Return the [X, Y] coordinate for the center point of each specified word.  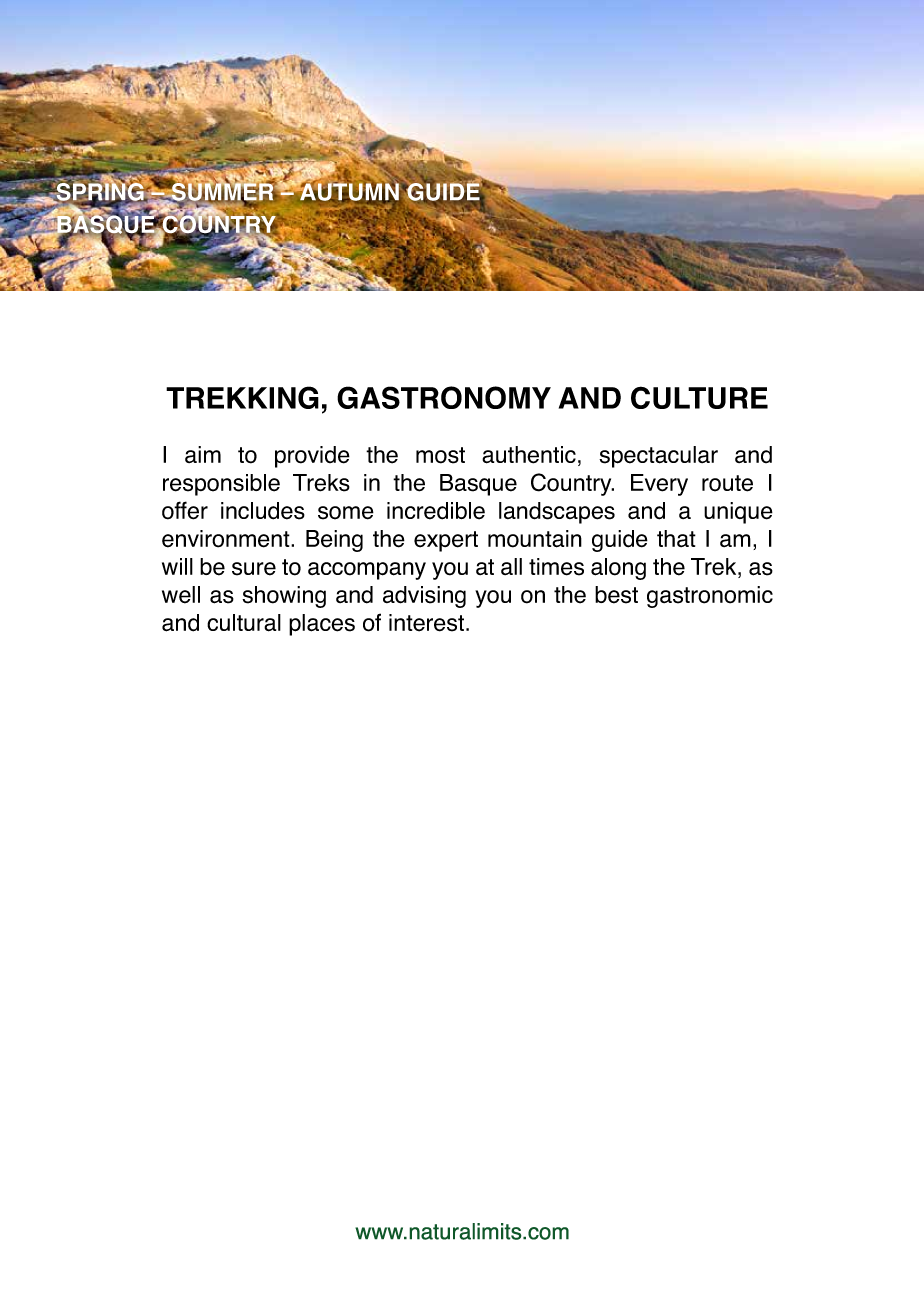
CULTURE [699, 397]
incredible [436, 511]
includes [263, 511]
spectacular [658, 457]
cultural [244, 623]
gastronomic [710, 597]
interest [426, 623]
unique [738, 513]
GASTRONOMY [444, 397]
